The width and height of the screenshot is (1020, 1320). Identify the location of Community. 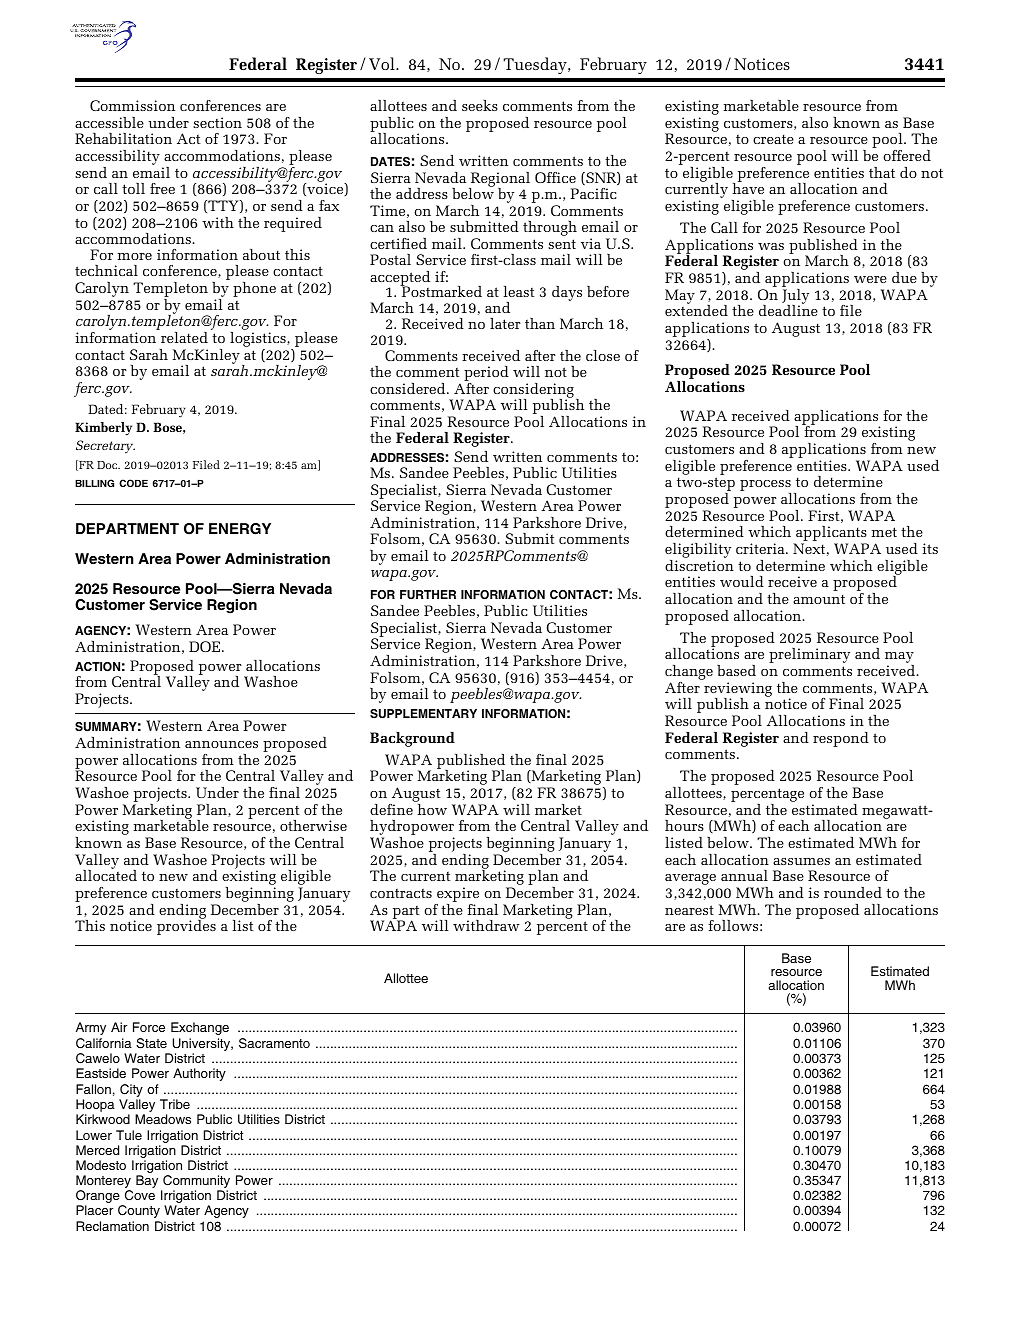
(195, 1183).
